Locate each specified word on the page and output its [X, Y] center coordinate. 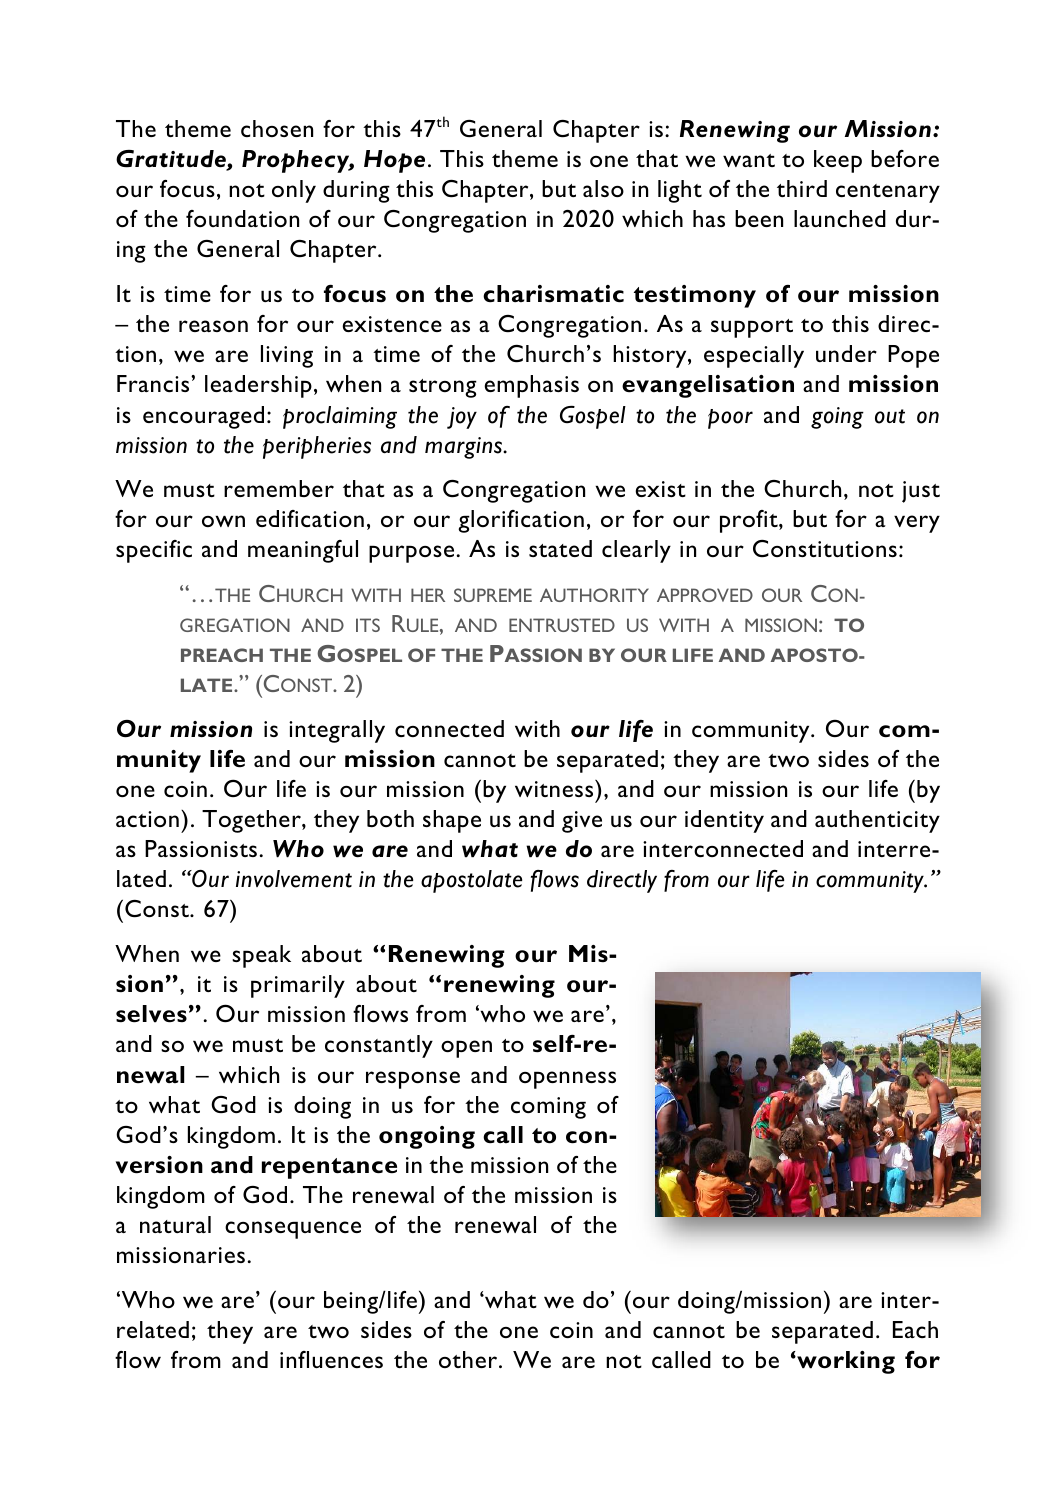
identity [724, 821]
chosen [277, 128]
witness [555, 788]
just [921, 492]
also [603, 188]
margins [464, 448]
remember [279, 488]
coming [548, 1108]
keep [838, 161]
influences [331, 1359]
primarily [298, 986]
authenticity [877, 821]
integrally [337, 731]
